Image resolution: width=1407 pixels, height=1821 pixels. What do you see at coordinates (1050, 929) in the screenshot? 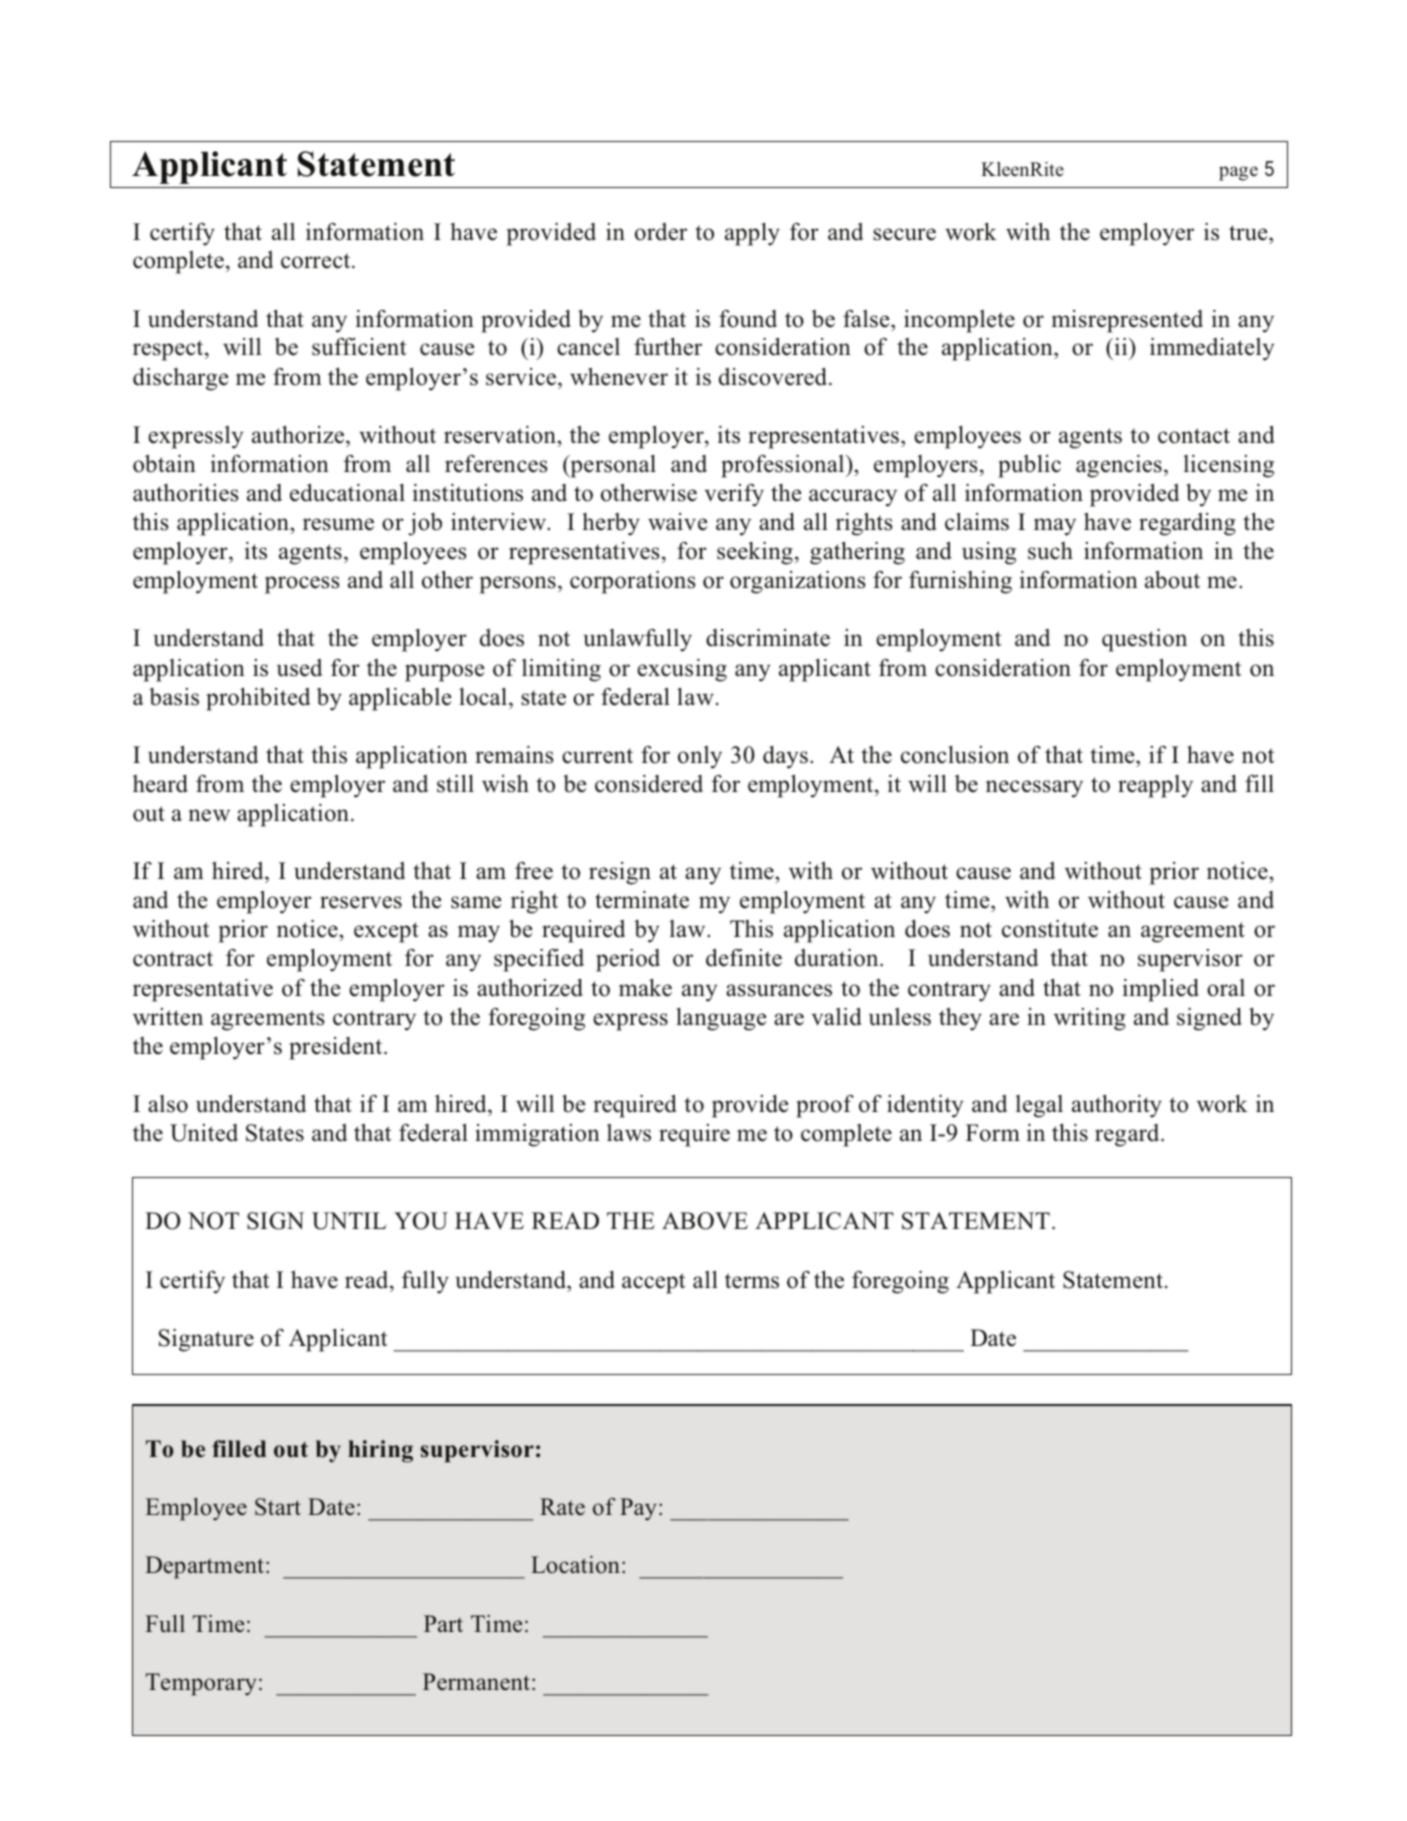
I see `constitute` at bounding box center [1050, 929].
